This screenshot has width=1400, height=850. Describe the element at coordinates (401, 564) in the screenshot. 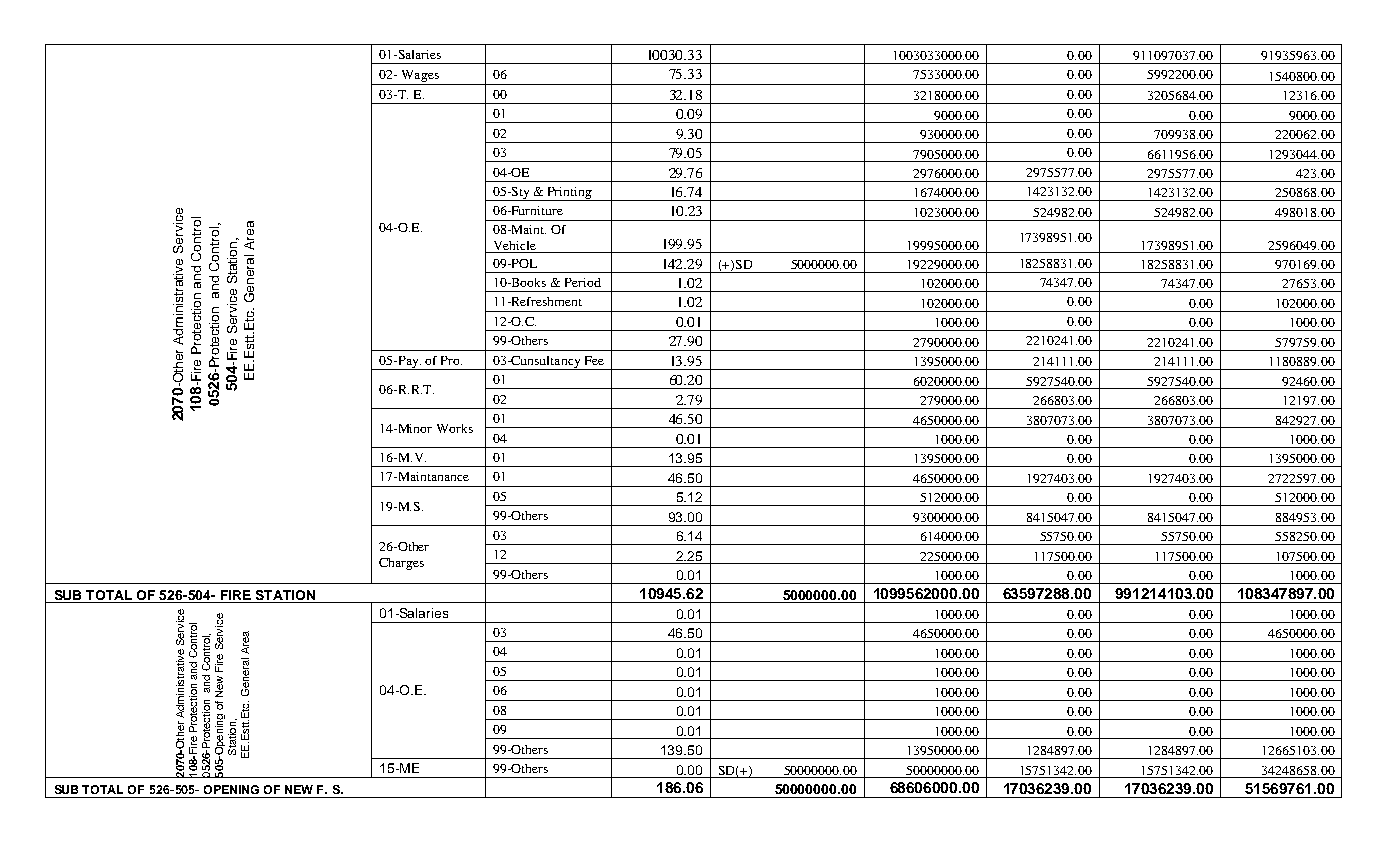

I see `Charges` at that location.
